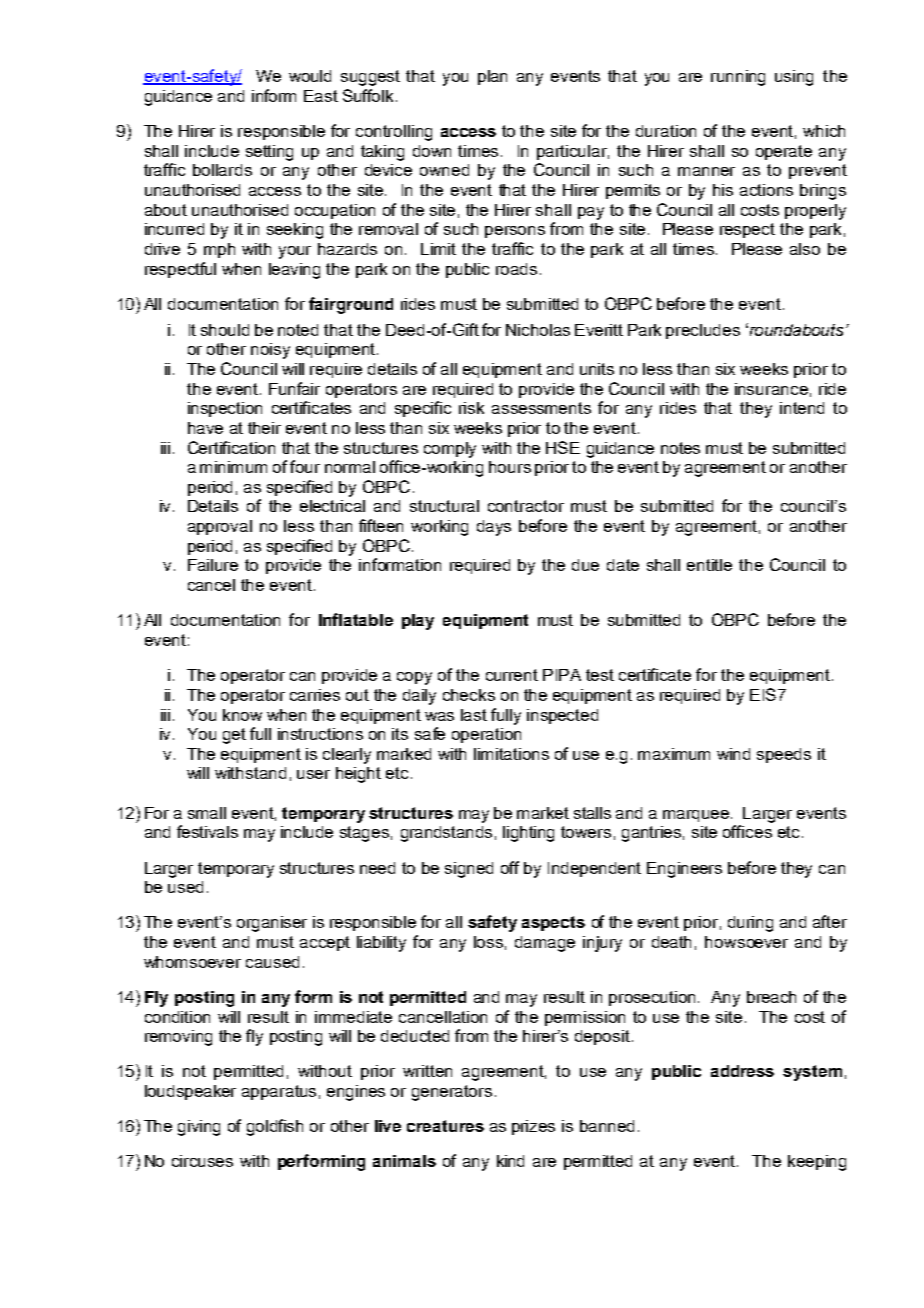 This screenshot has width=924, height=1308. I want to click on insurance, so click(771, 389).
